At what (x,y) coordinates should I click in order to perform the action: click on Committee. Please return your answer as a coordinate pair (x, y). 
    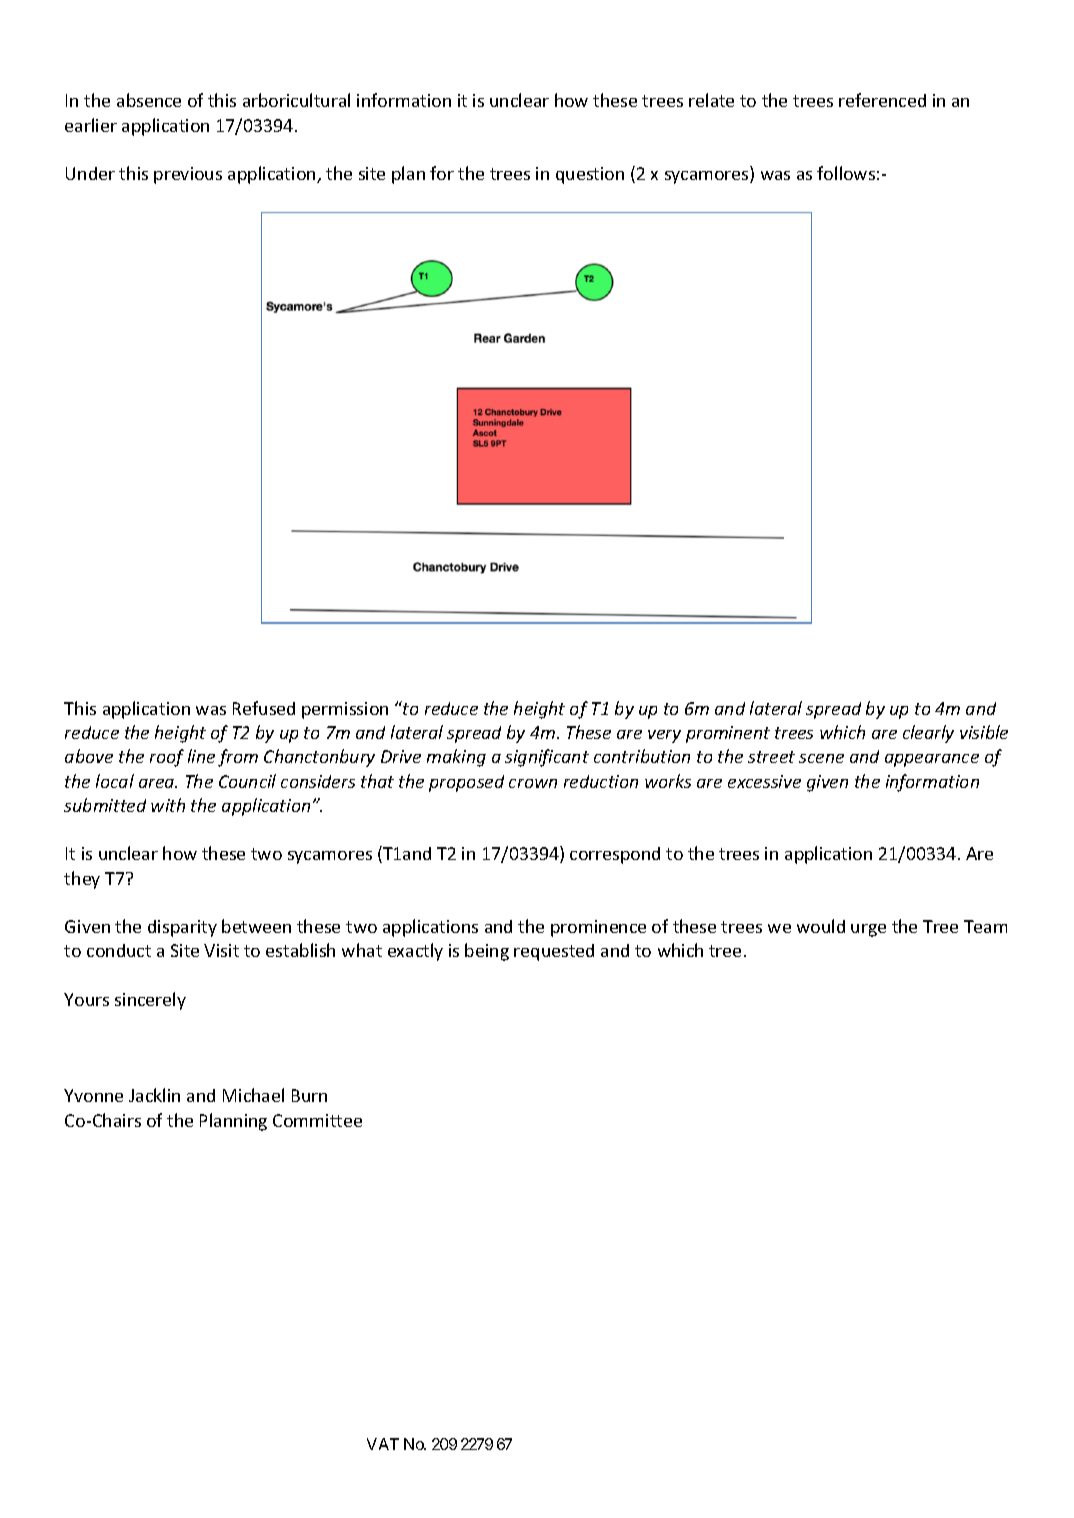
    Looking at the image, I should click on (317, 1120).
